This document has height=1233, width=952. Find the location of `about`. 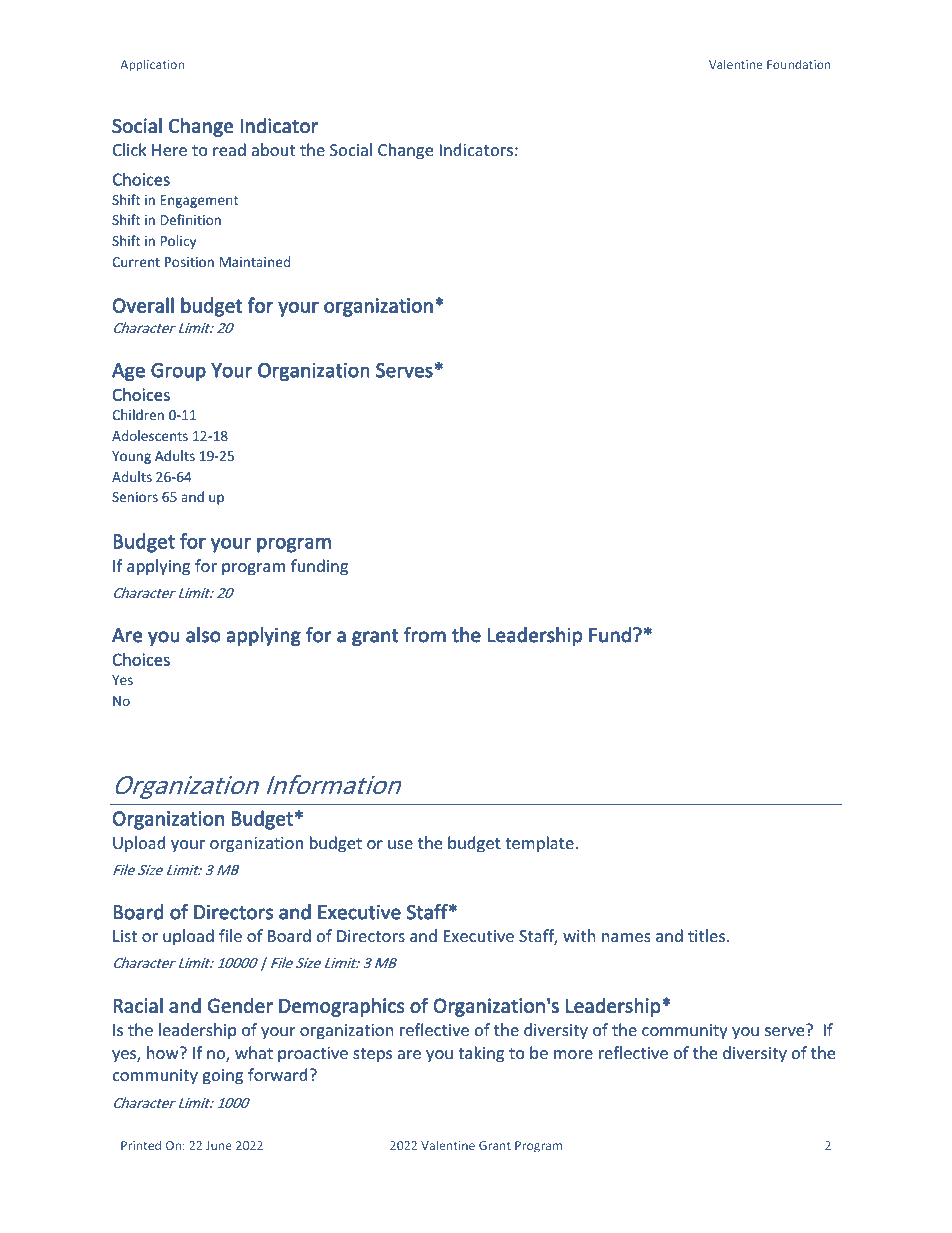

about is located at coordinates (273, 149).
